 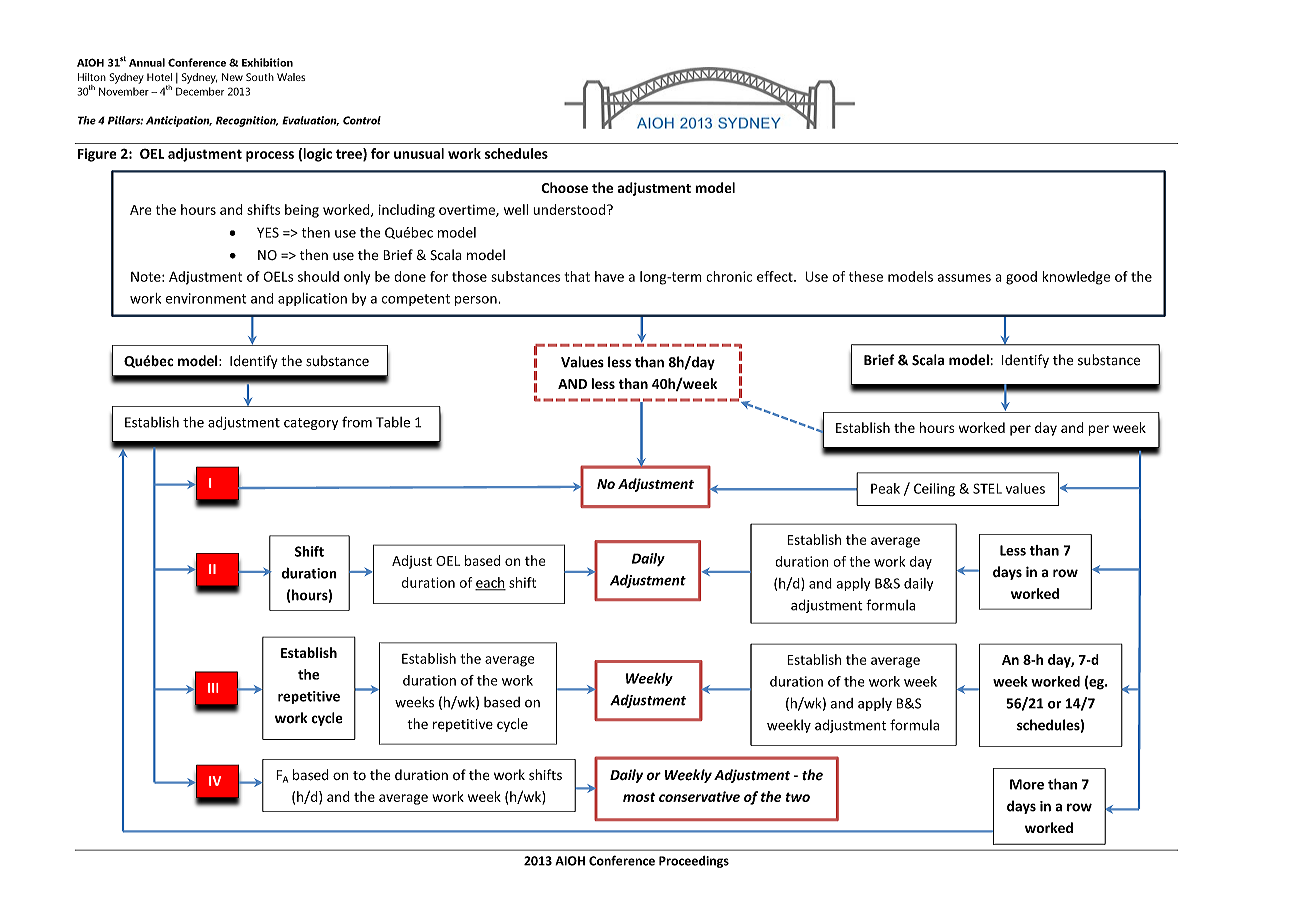 What do you see at coordinates (490, 583) in the page?
I see `each` at bounding box center [490, 583].
